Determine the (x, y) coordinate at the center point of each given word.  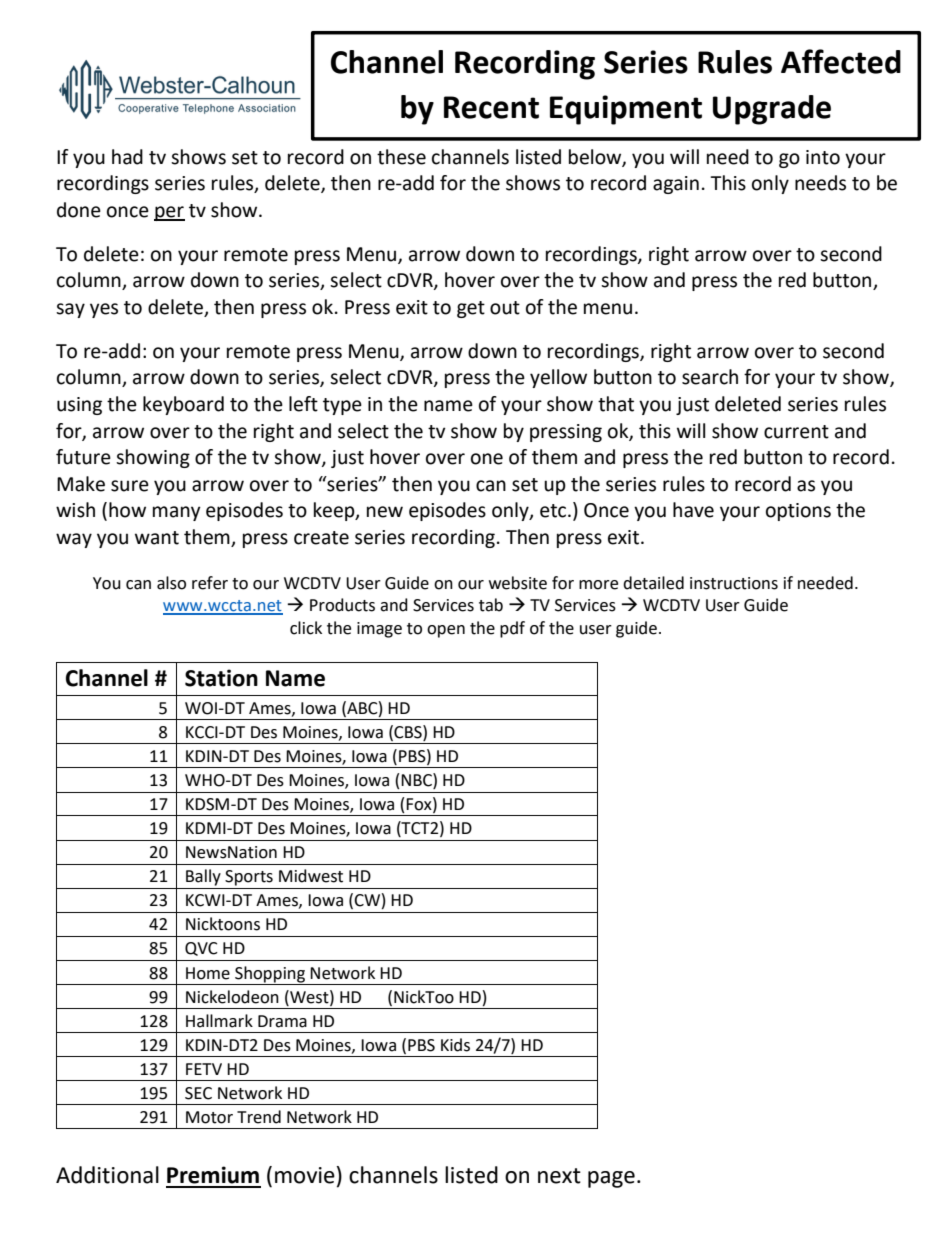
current (796, 432)
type (342, 406)
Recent (491, 107)
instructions (734, 583)
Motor (209, 1117)
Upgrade (772, 110)
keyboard (183, 405)
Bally (203, 877)
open (446, 631)
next (559, 1176)
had (127, 157)
